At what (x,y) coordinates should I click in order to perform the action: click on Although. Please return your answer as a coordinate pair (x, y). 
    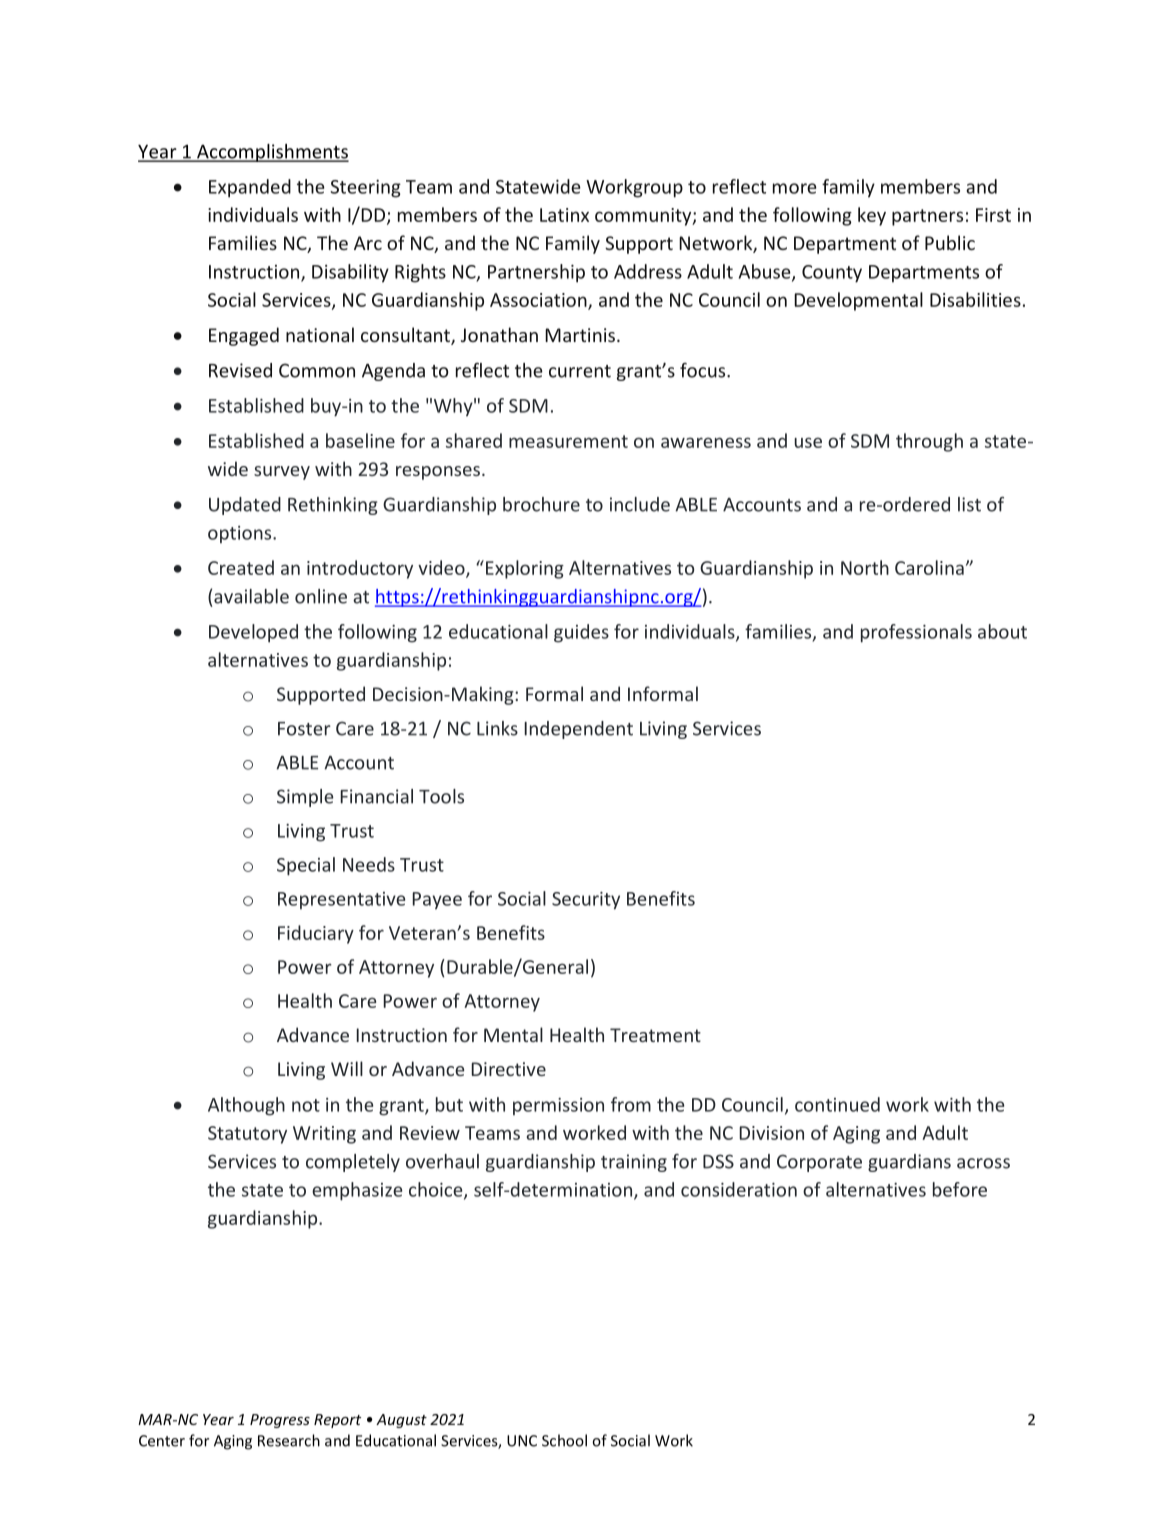
    Looking at the image, I should click on (246, 1106).
